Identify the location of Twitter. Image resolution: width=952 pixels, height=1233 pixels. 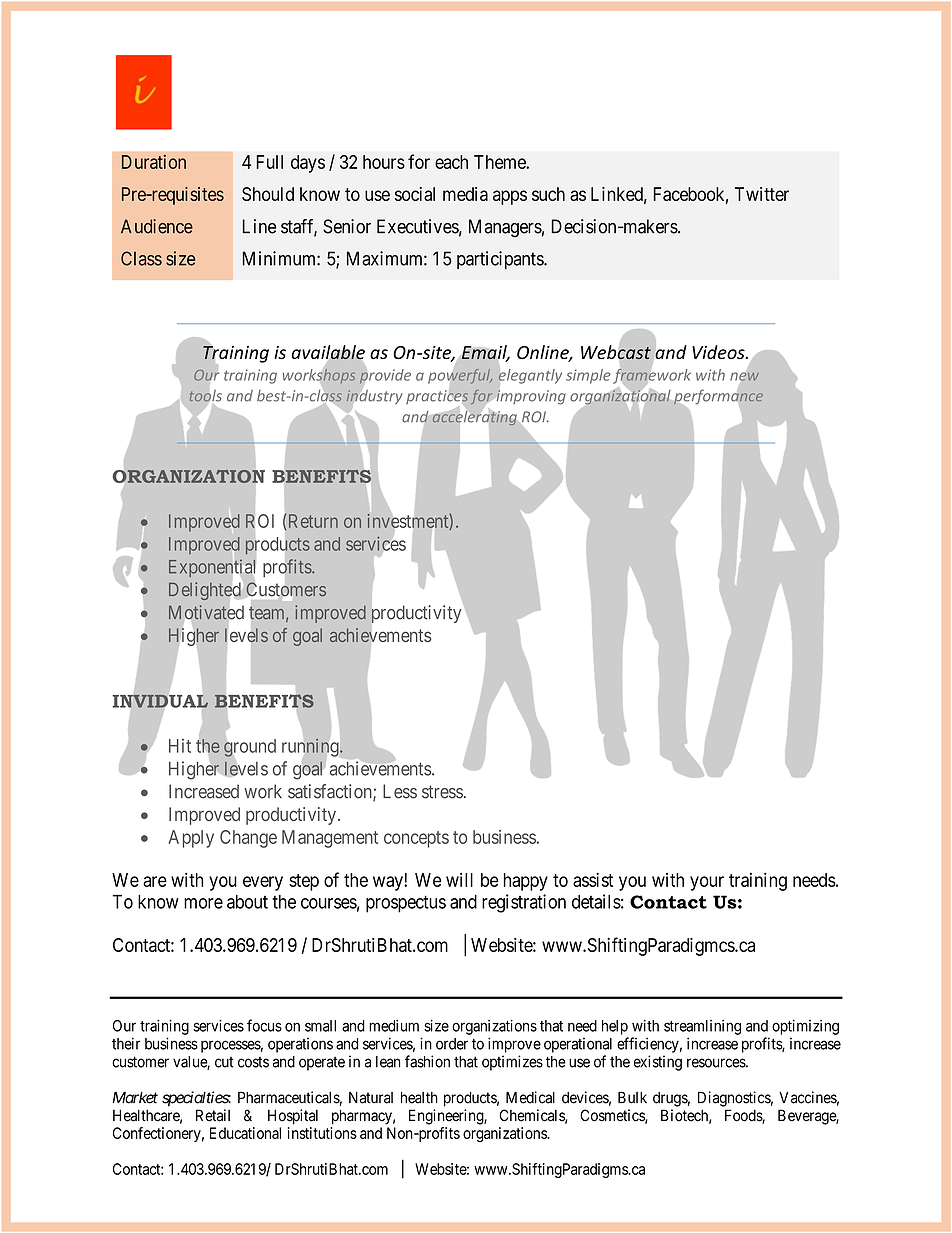
(762, 194).
